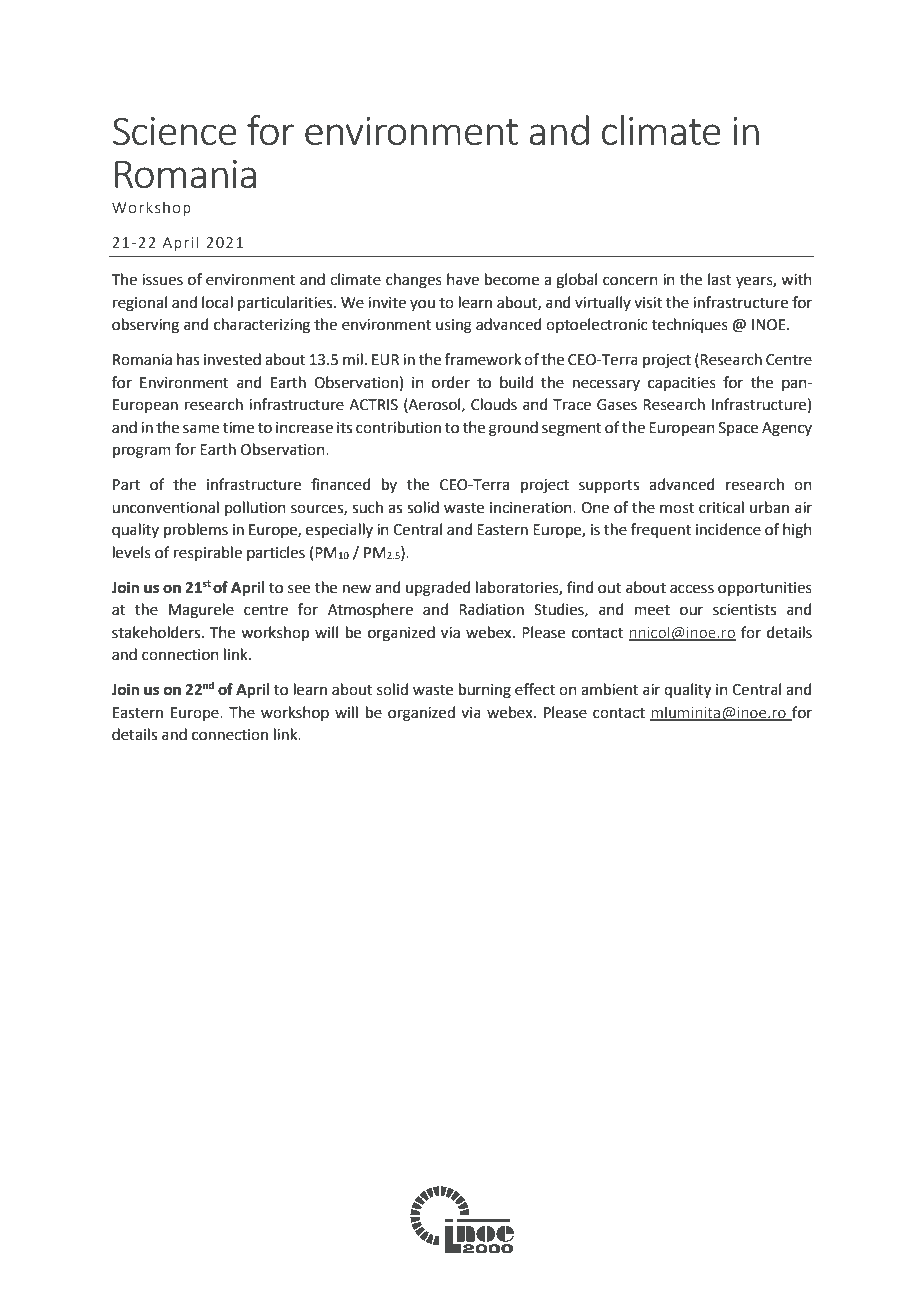 This document has height=1308, width=924. What do you see at coordinates (532, 508) in the document?
I see `incineration` at bounding box center [532, 508].
